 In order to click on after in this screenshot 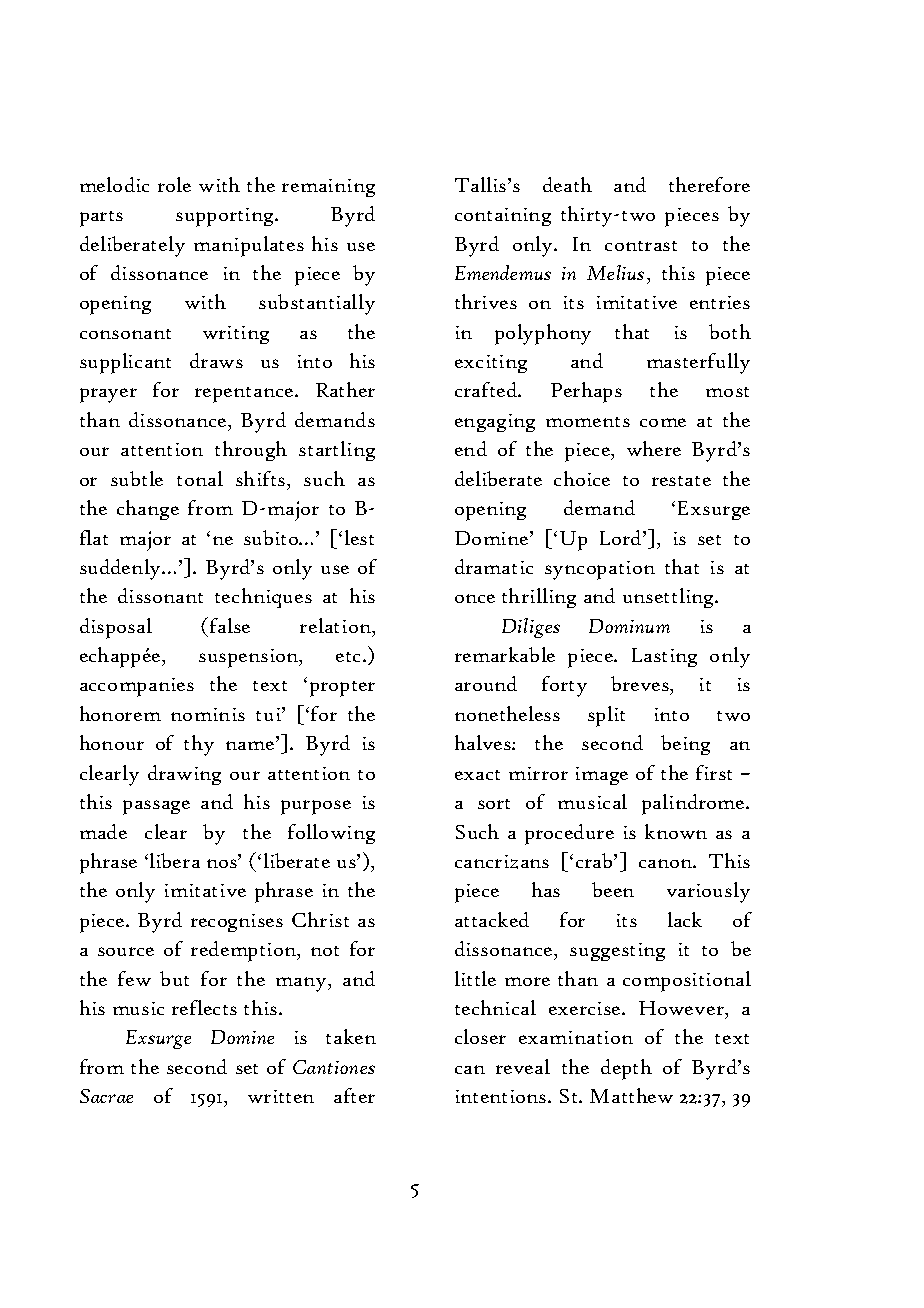, I will do `click(354, 1095)`.
